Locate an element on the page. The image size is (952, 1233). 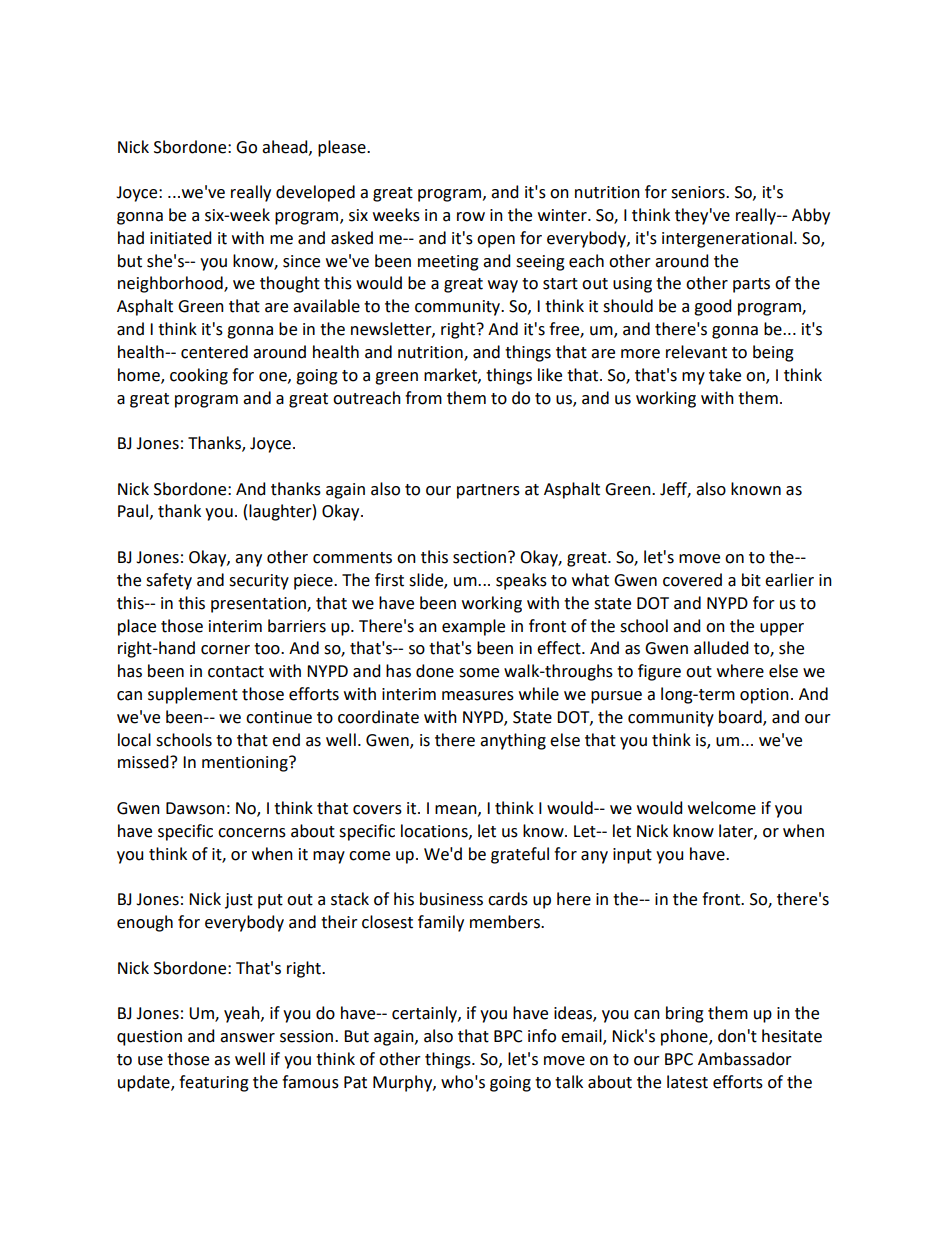
info is located at coordinates (542, 1036).
